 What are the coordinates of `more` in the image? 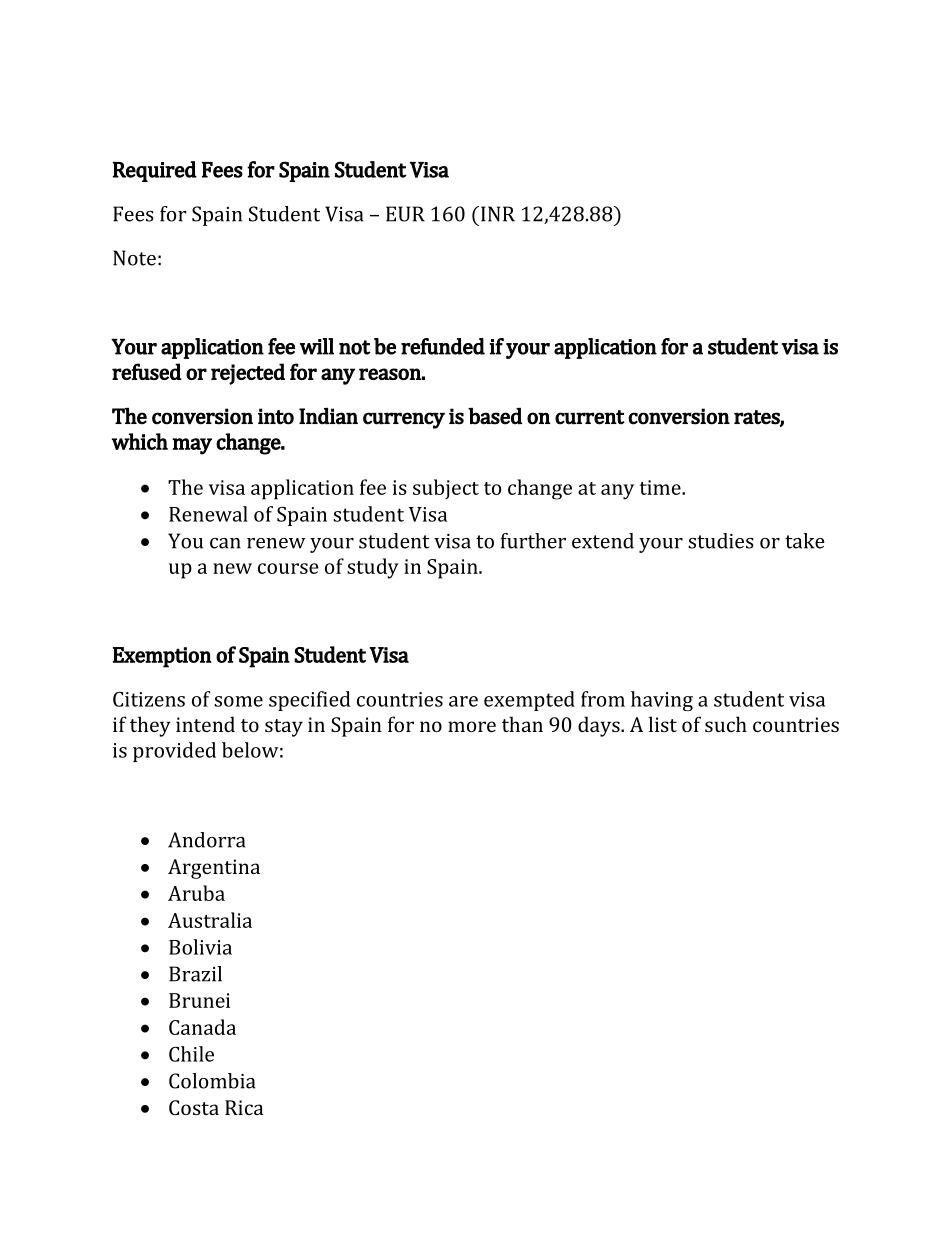 It's located at (472, 726).
